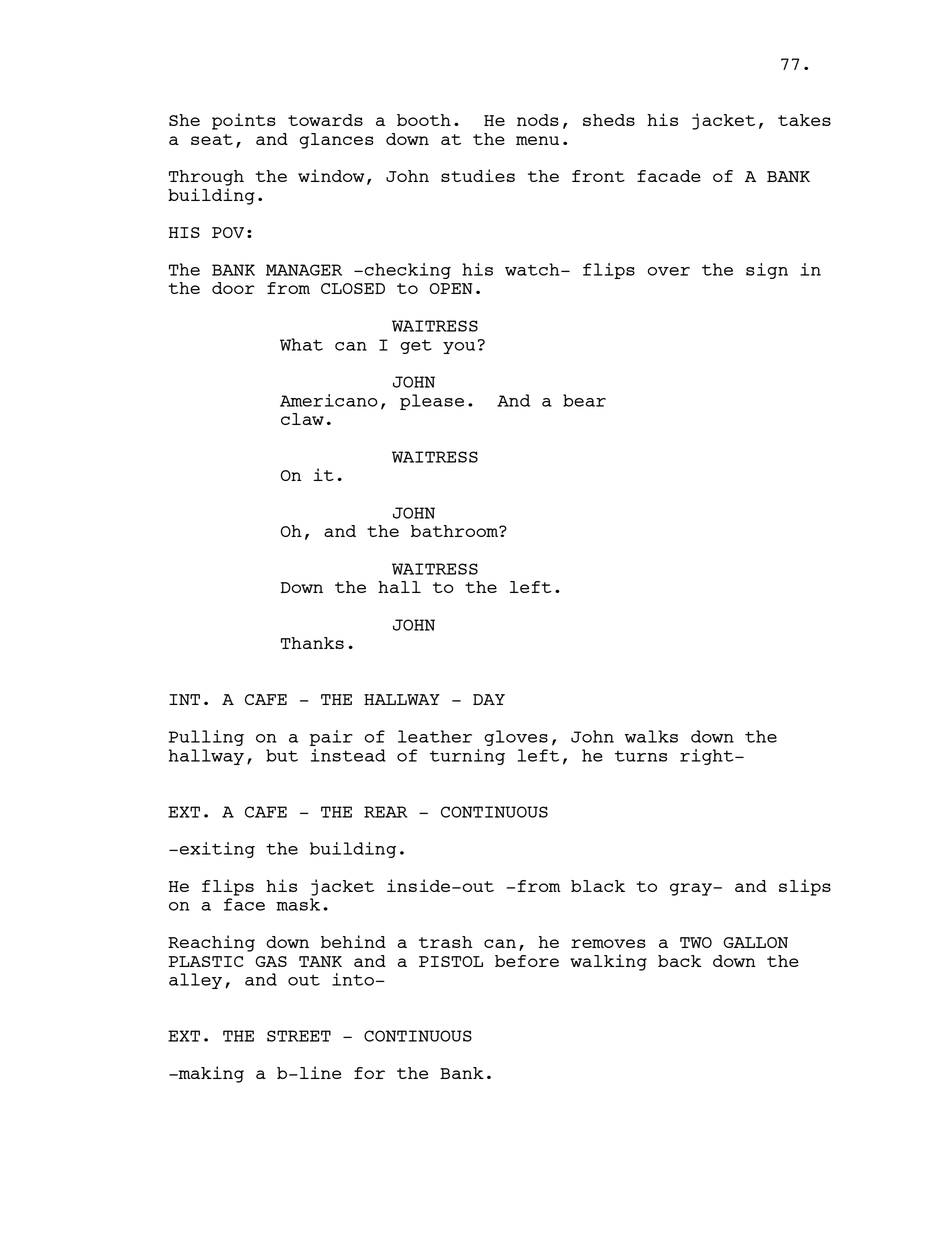  Describe the element at coordinates (527, 961) in the screenshot. I see `before` at that location.
